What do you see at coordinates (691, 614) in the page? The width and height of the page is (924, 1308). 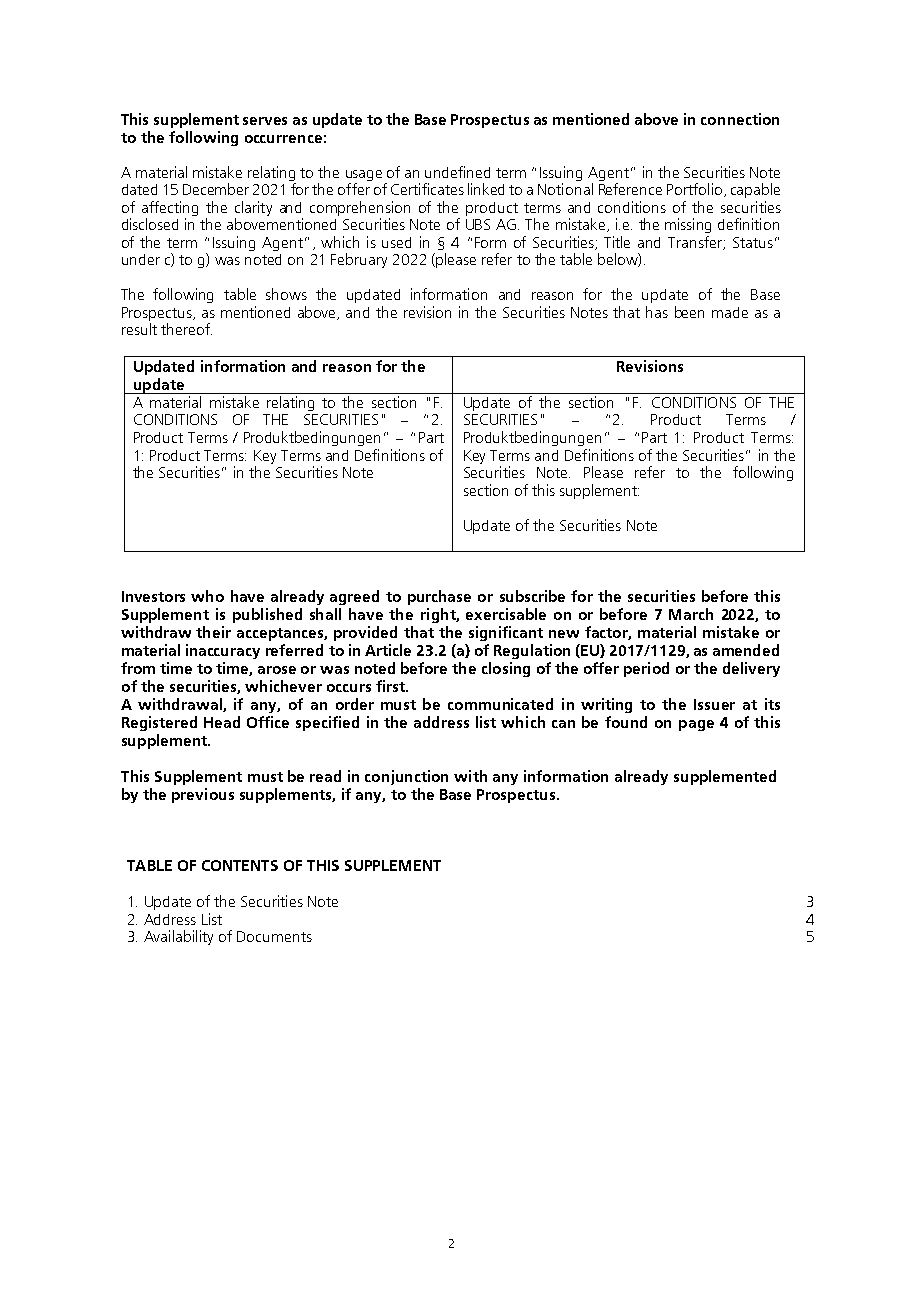 I see `March` at bounding box center [691, 614].
